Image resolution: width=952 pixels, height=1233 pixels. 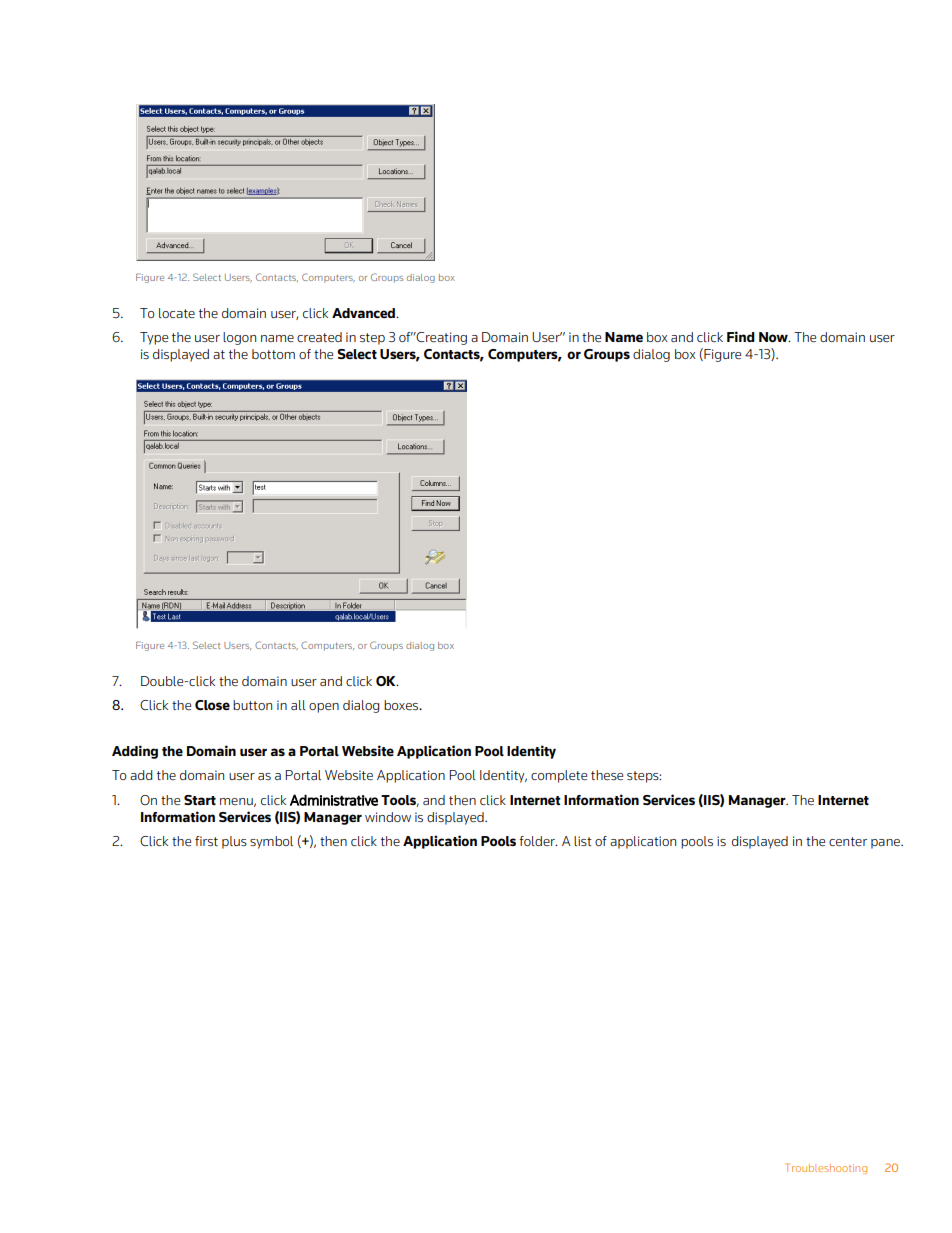 What do you see at coordinates (741, 336) in the document?
I see `Find` at bounding box center [741, 336].
